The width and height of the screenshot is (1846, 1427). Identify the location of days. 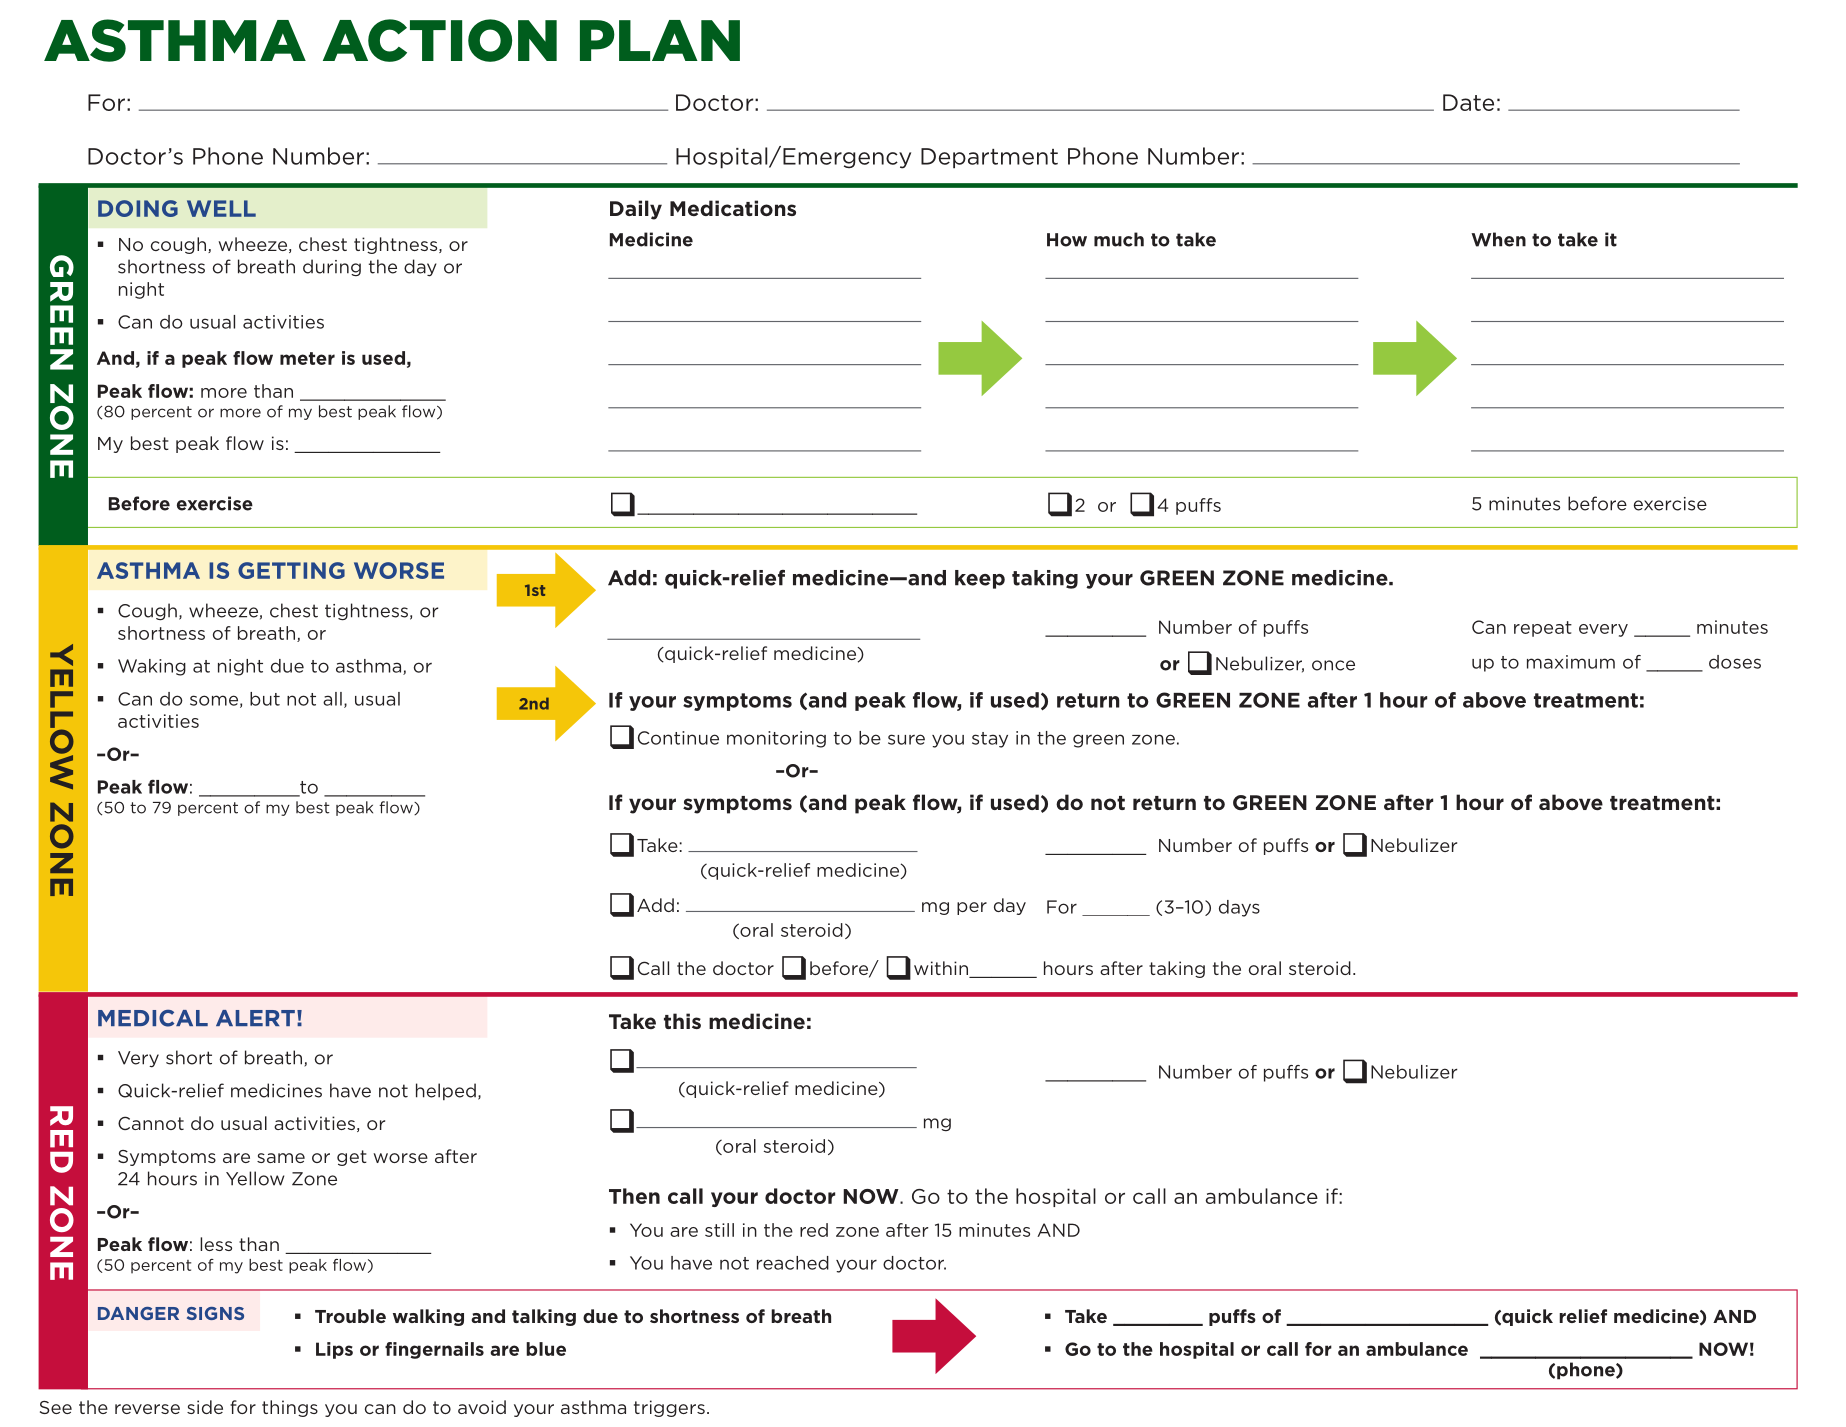
(1239, 908).
